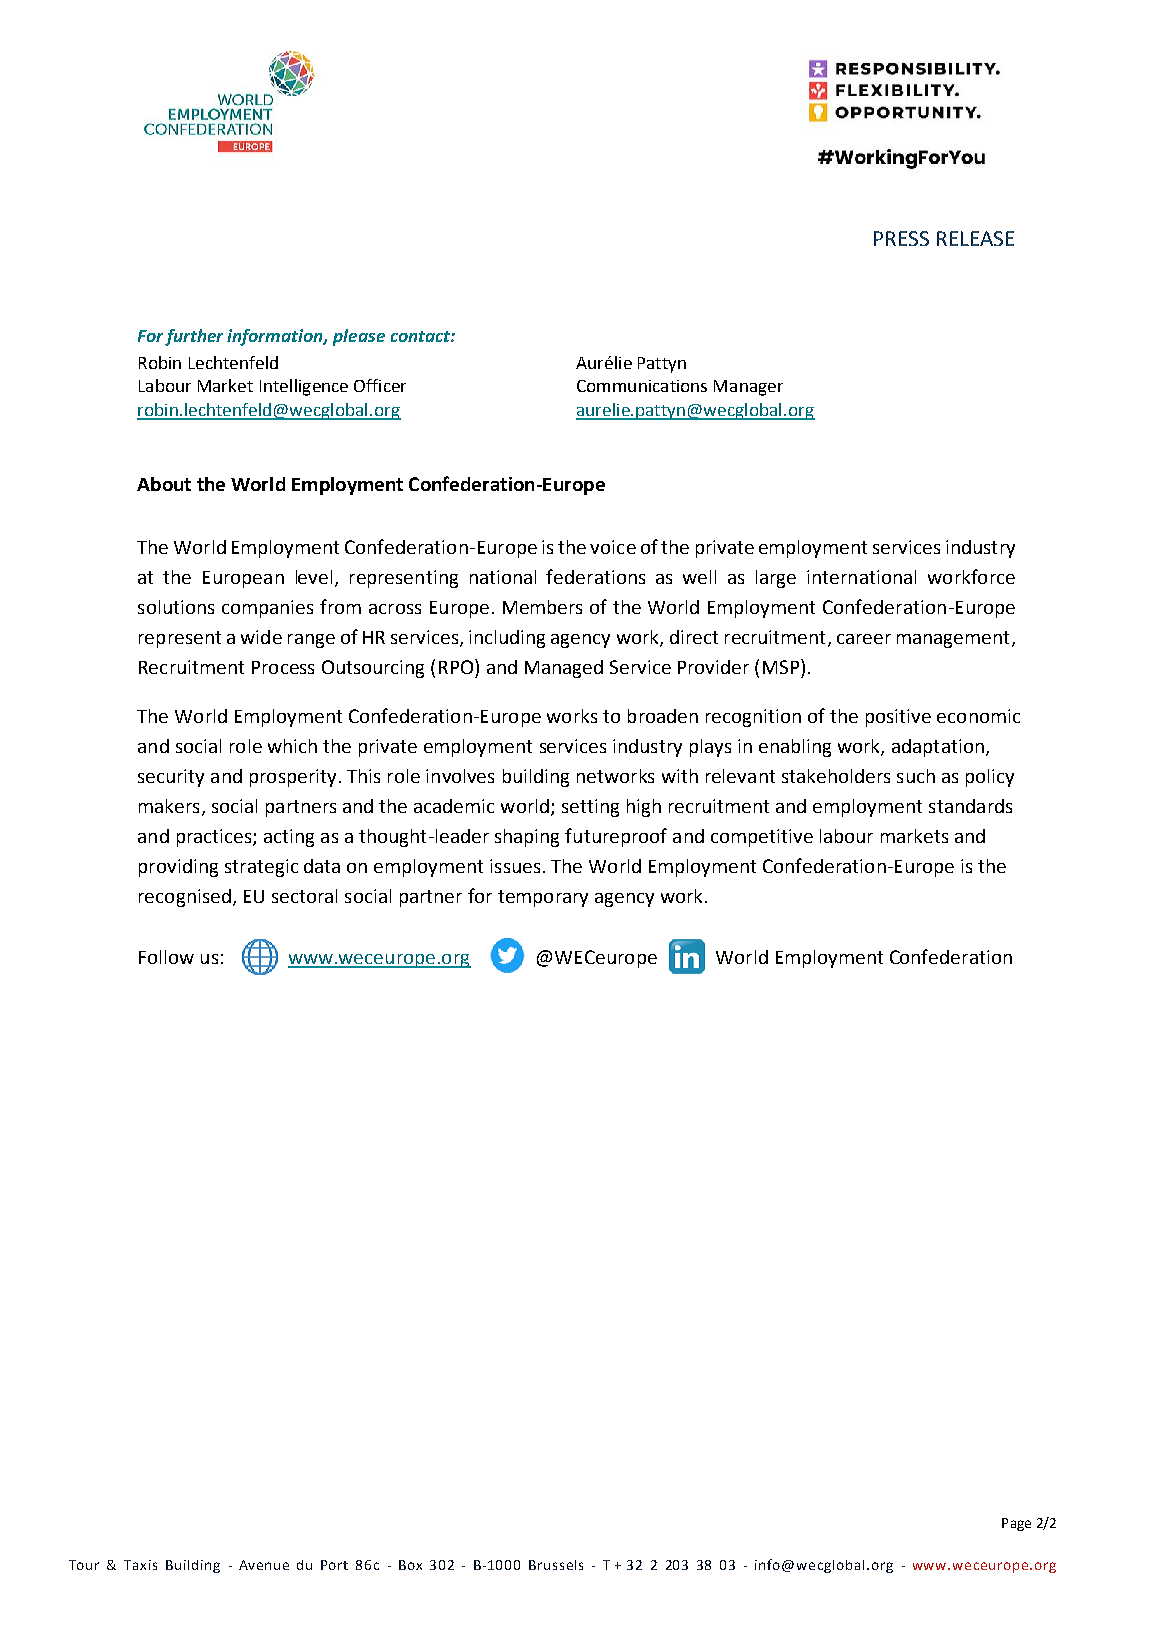 The width and height of the page is (1153, 1631). Describe the element at coordinates (543, 898) in the page. I see `temporary` at that location.
